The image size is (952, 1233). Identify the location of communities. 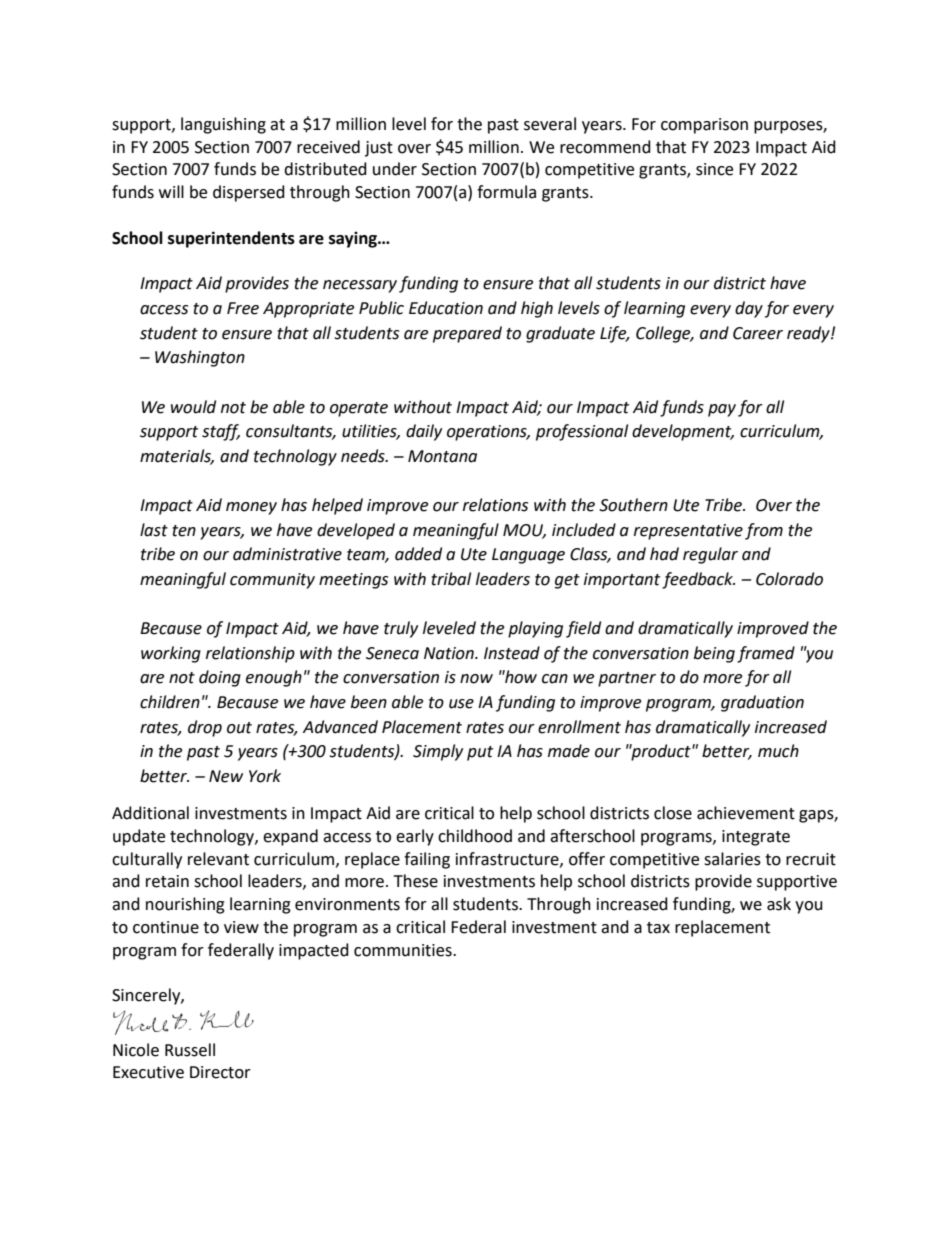
(404, 950).
